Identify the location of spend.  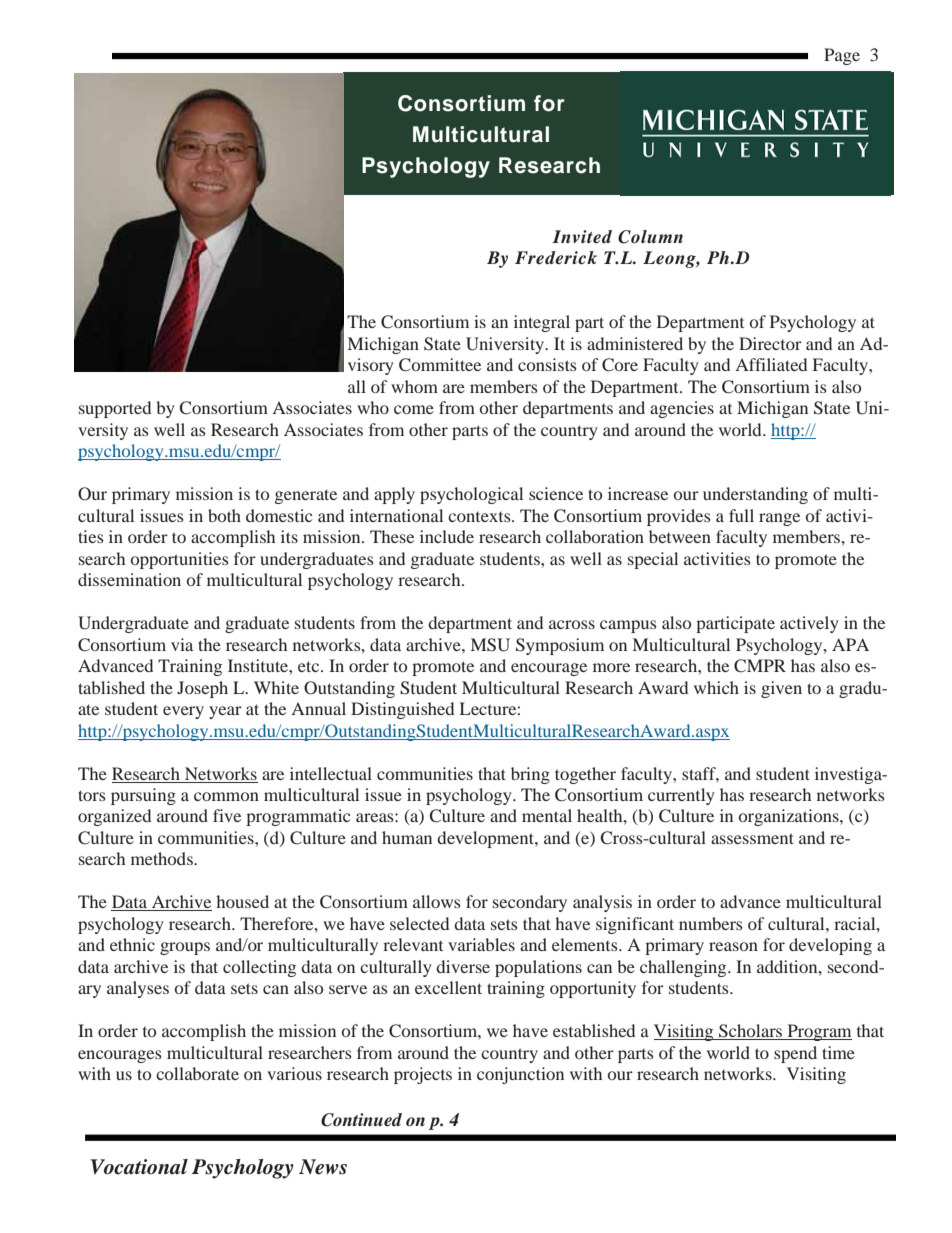
(795, 1054).
